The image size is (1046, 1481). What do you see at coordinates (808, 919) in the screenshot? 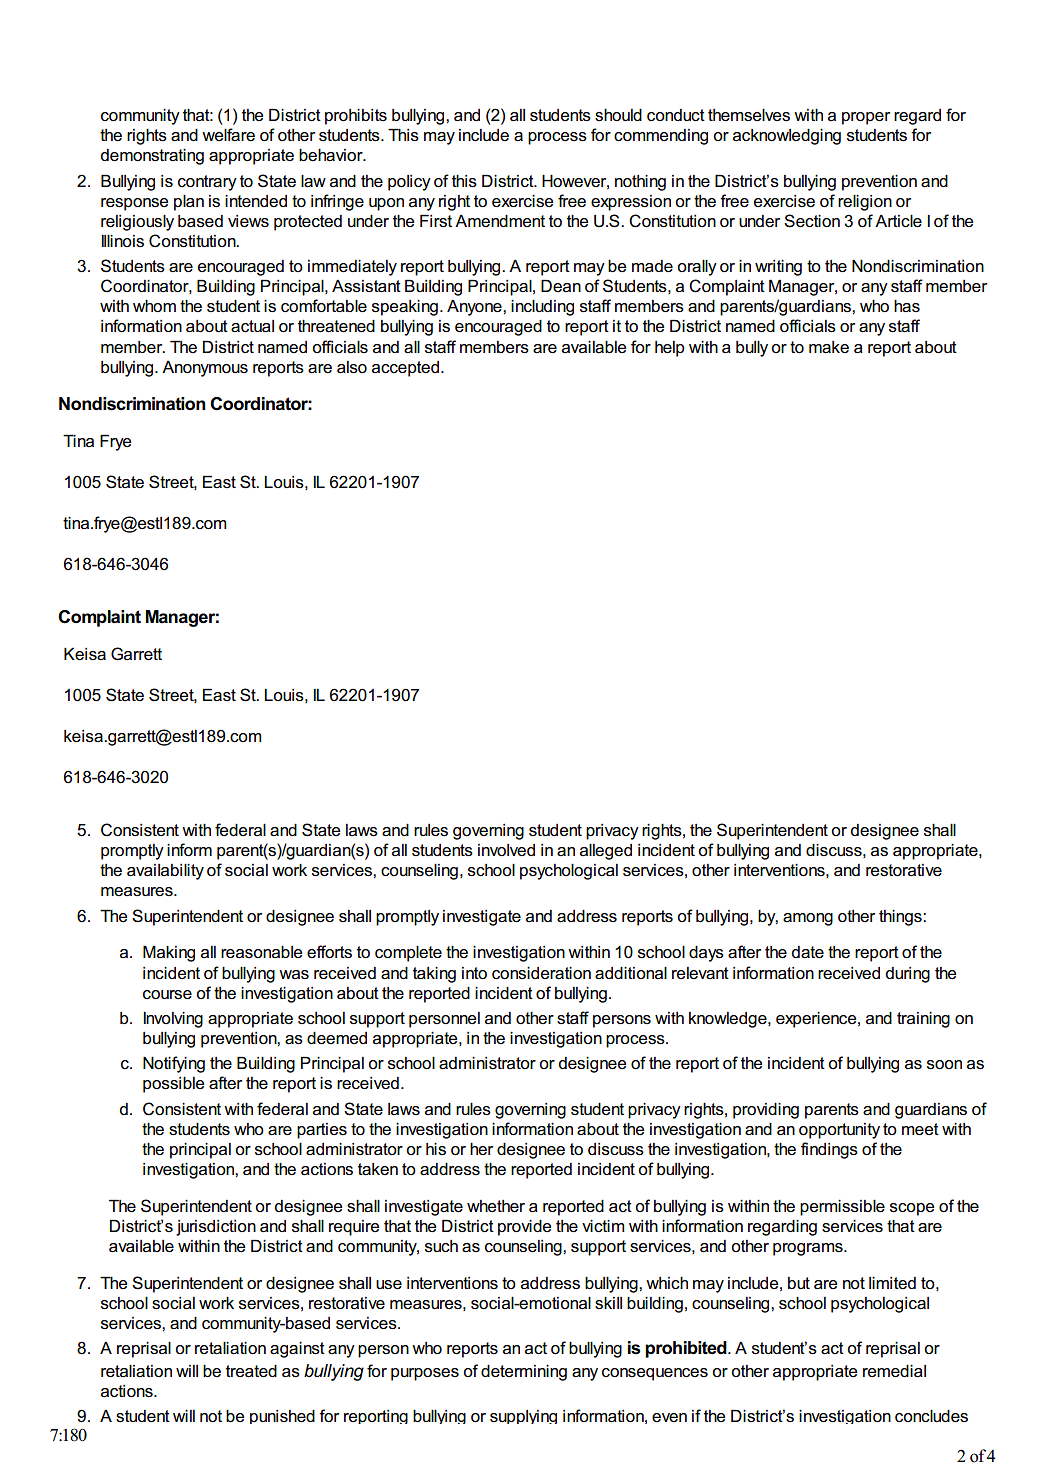
I see `among` at bounding box center [808, 919].
